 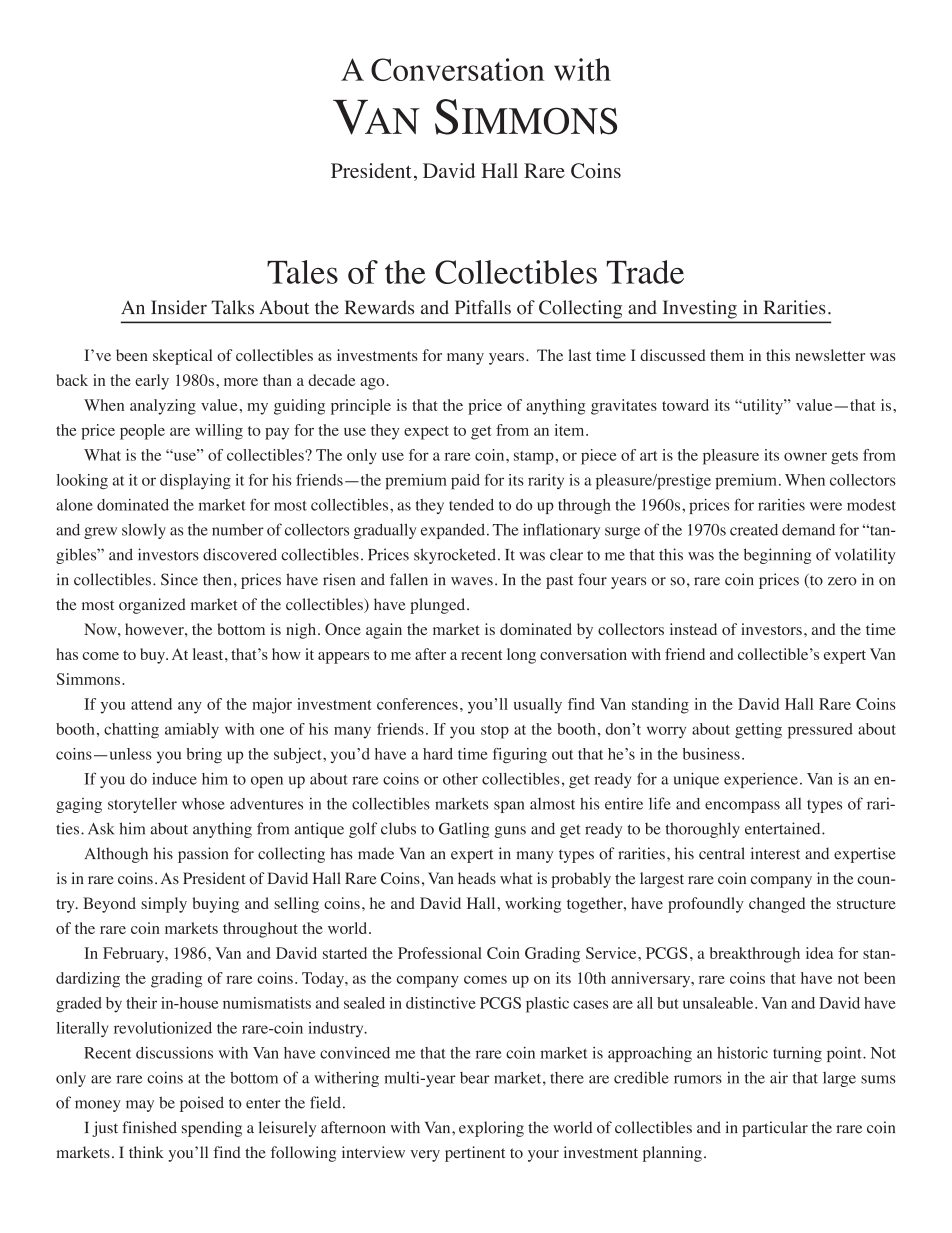 I want to click on Gatling, so click(x=464, y=830).
